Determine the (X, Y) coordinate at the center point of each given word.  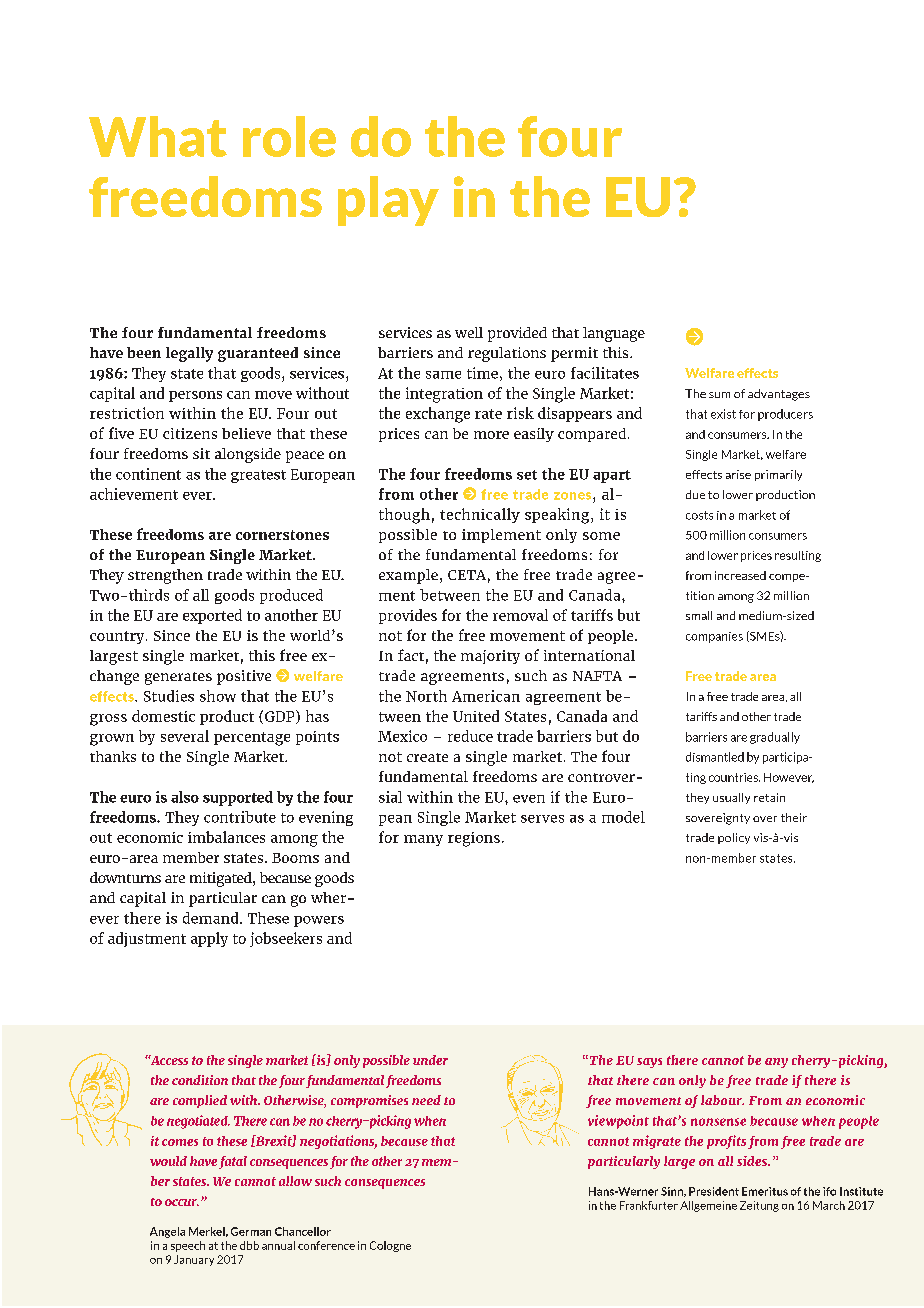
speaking (558, 516)
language (614, 334)
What (158, 136)
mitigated (222, 879)
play (388, 201)
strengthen (165, 576)
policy (734, 838)
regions (474, 839)
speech (188, 1246)
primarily (778, 475)
